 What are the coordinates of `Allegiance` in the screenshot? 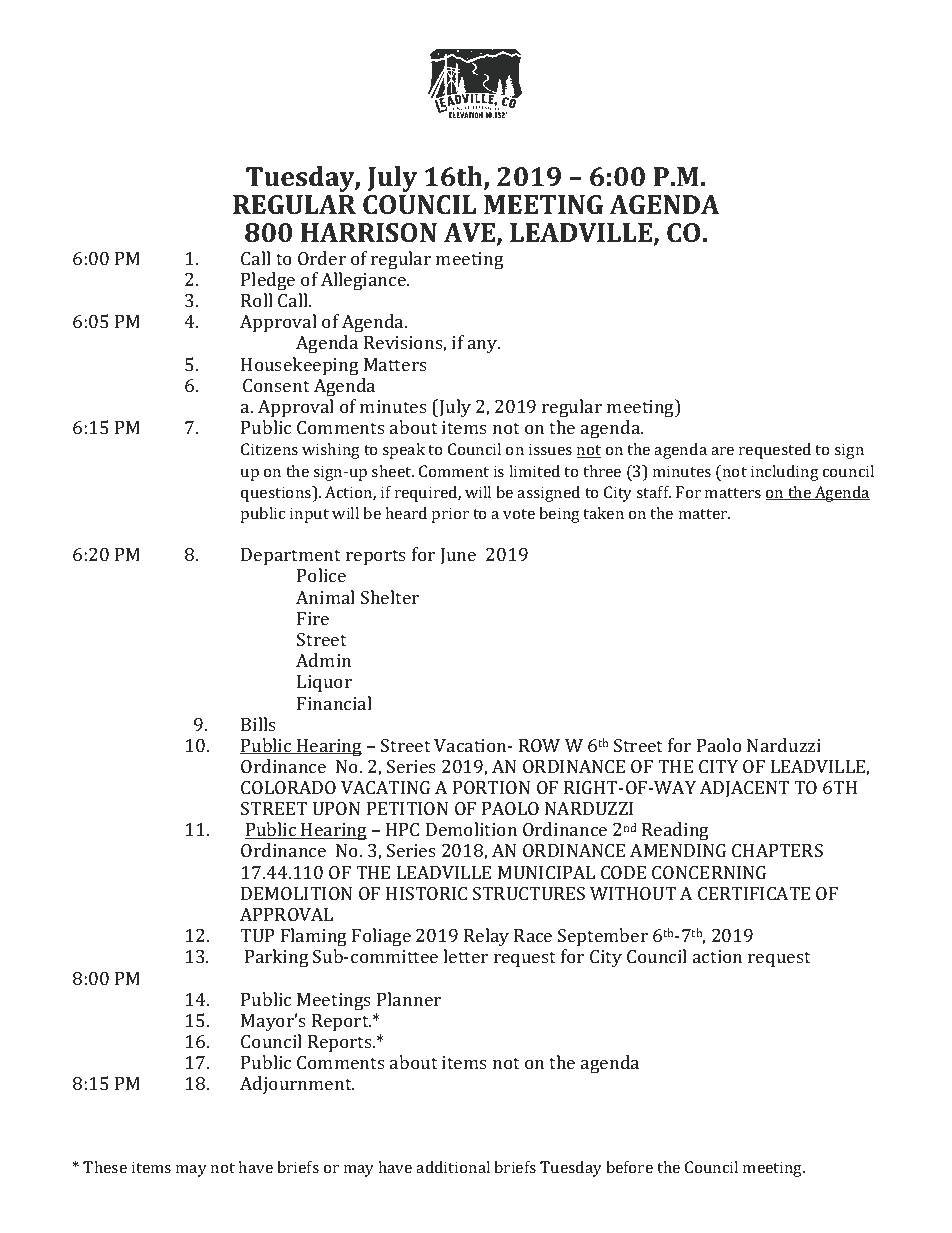 It's located at (364, 281).
